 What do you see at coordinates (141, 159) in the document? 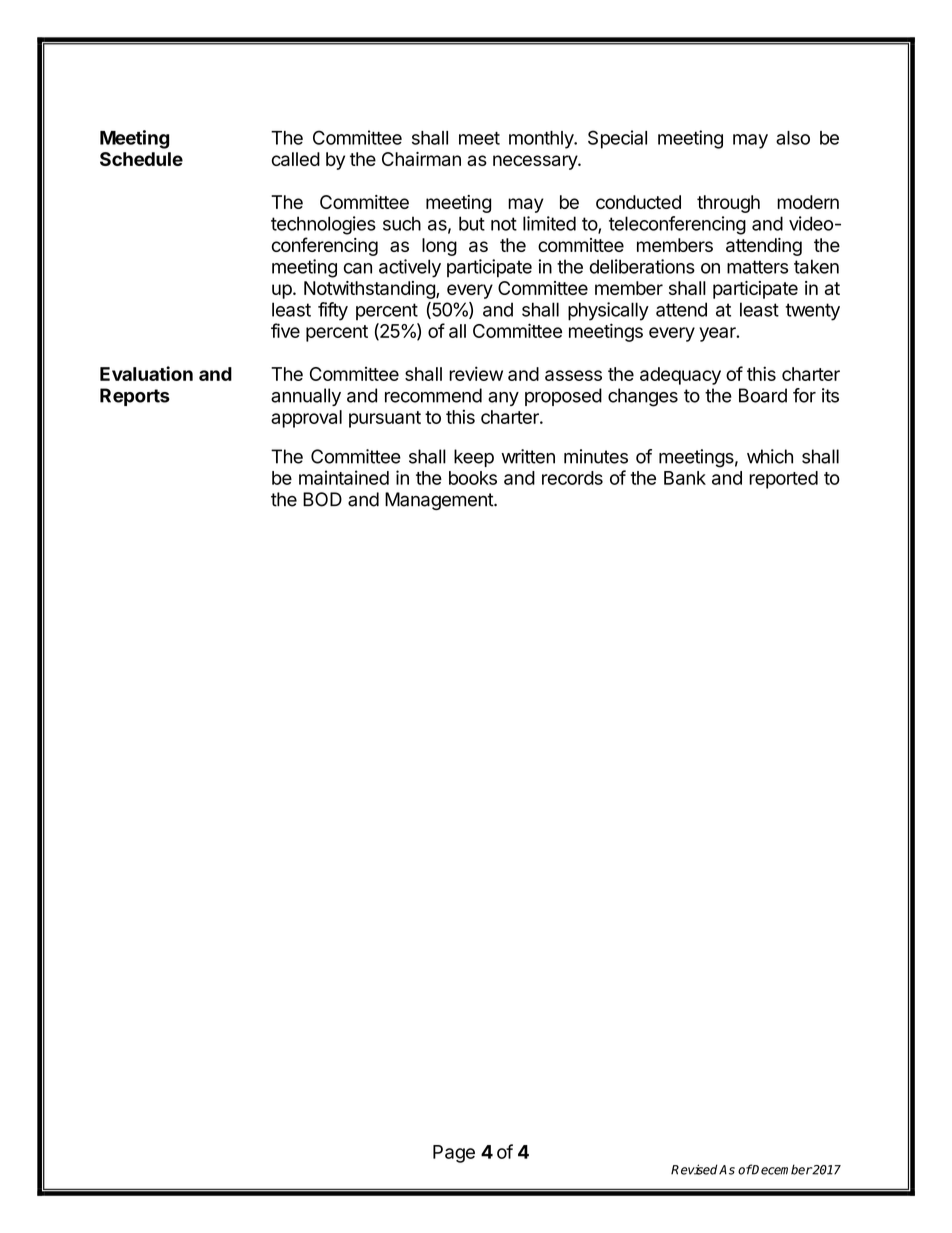
I see `Schedule` at bounding box center [141, 159].
